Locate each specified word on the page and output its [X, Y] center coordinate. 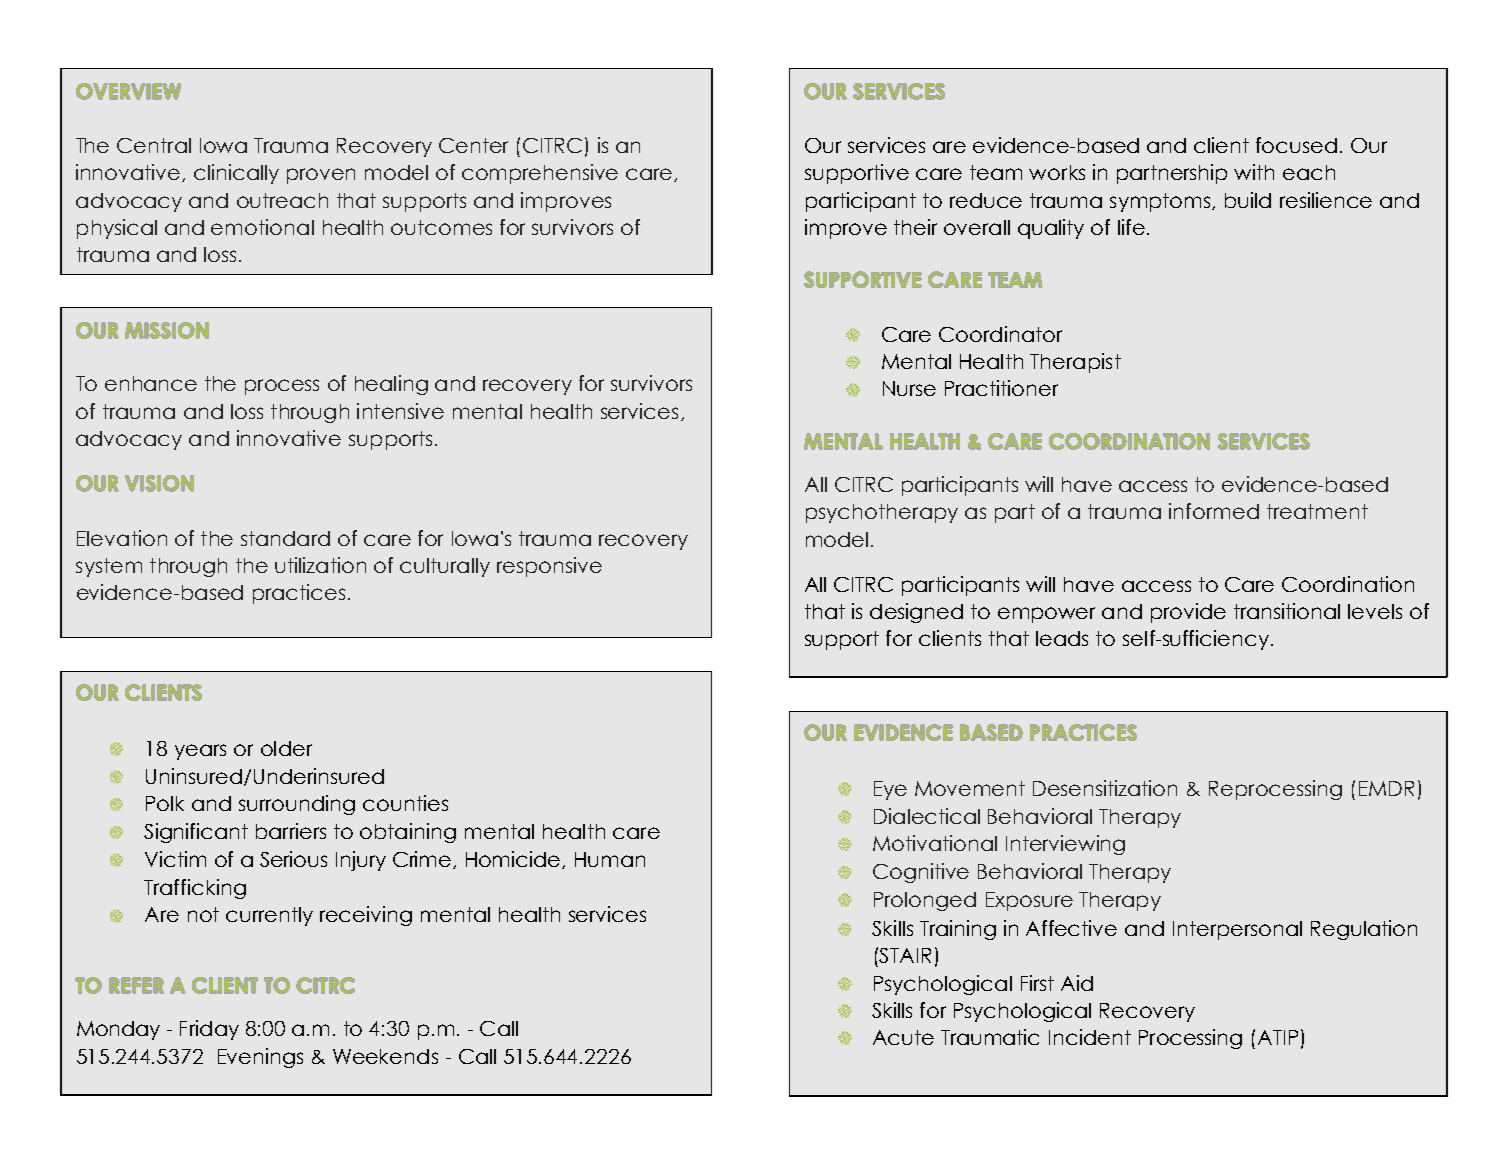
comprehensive [540, 174]
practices [299, 594]
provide [1188, 613]
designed [916, 613]
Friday [209, 1030]
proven [321, 176]
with [1254, 172]
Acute [903, 1037]
